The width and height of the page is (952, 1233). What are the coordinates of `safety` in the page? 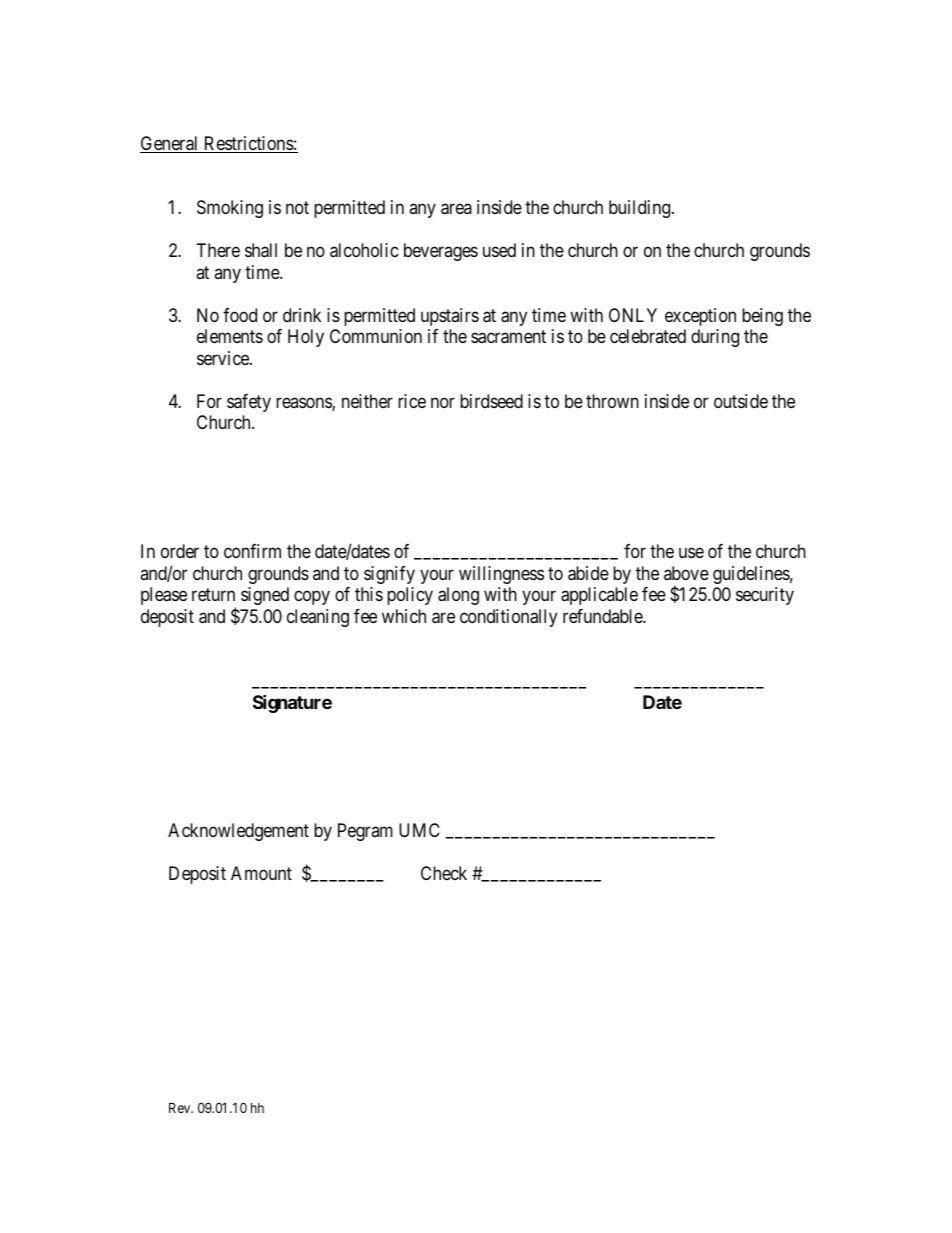 It's located at (249, 403).
